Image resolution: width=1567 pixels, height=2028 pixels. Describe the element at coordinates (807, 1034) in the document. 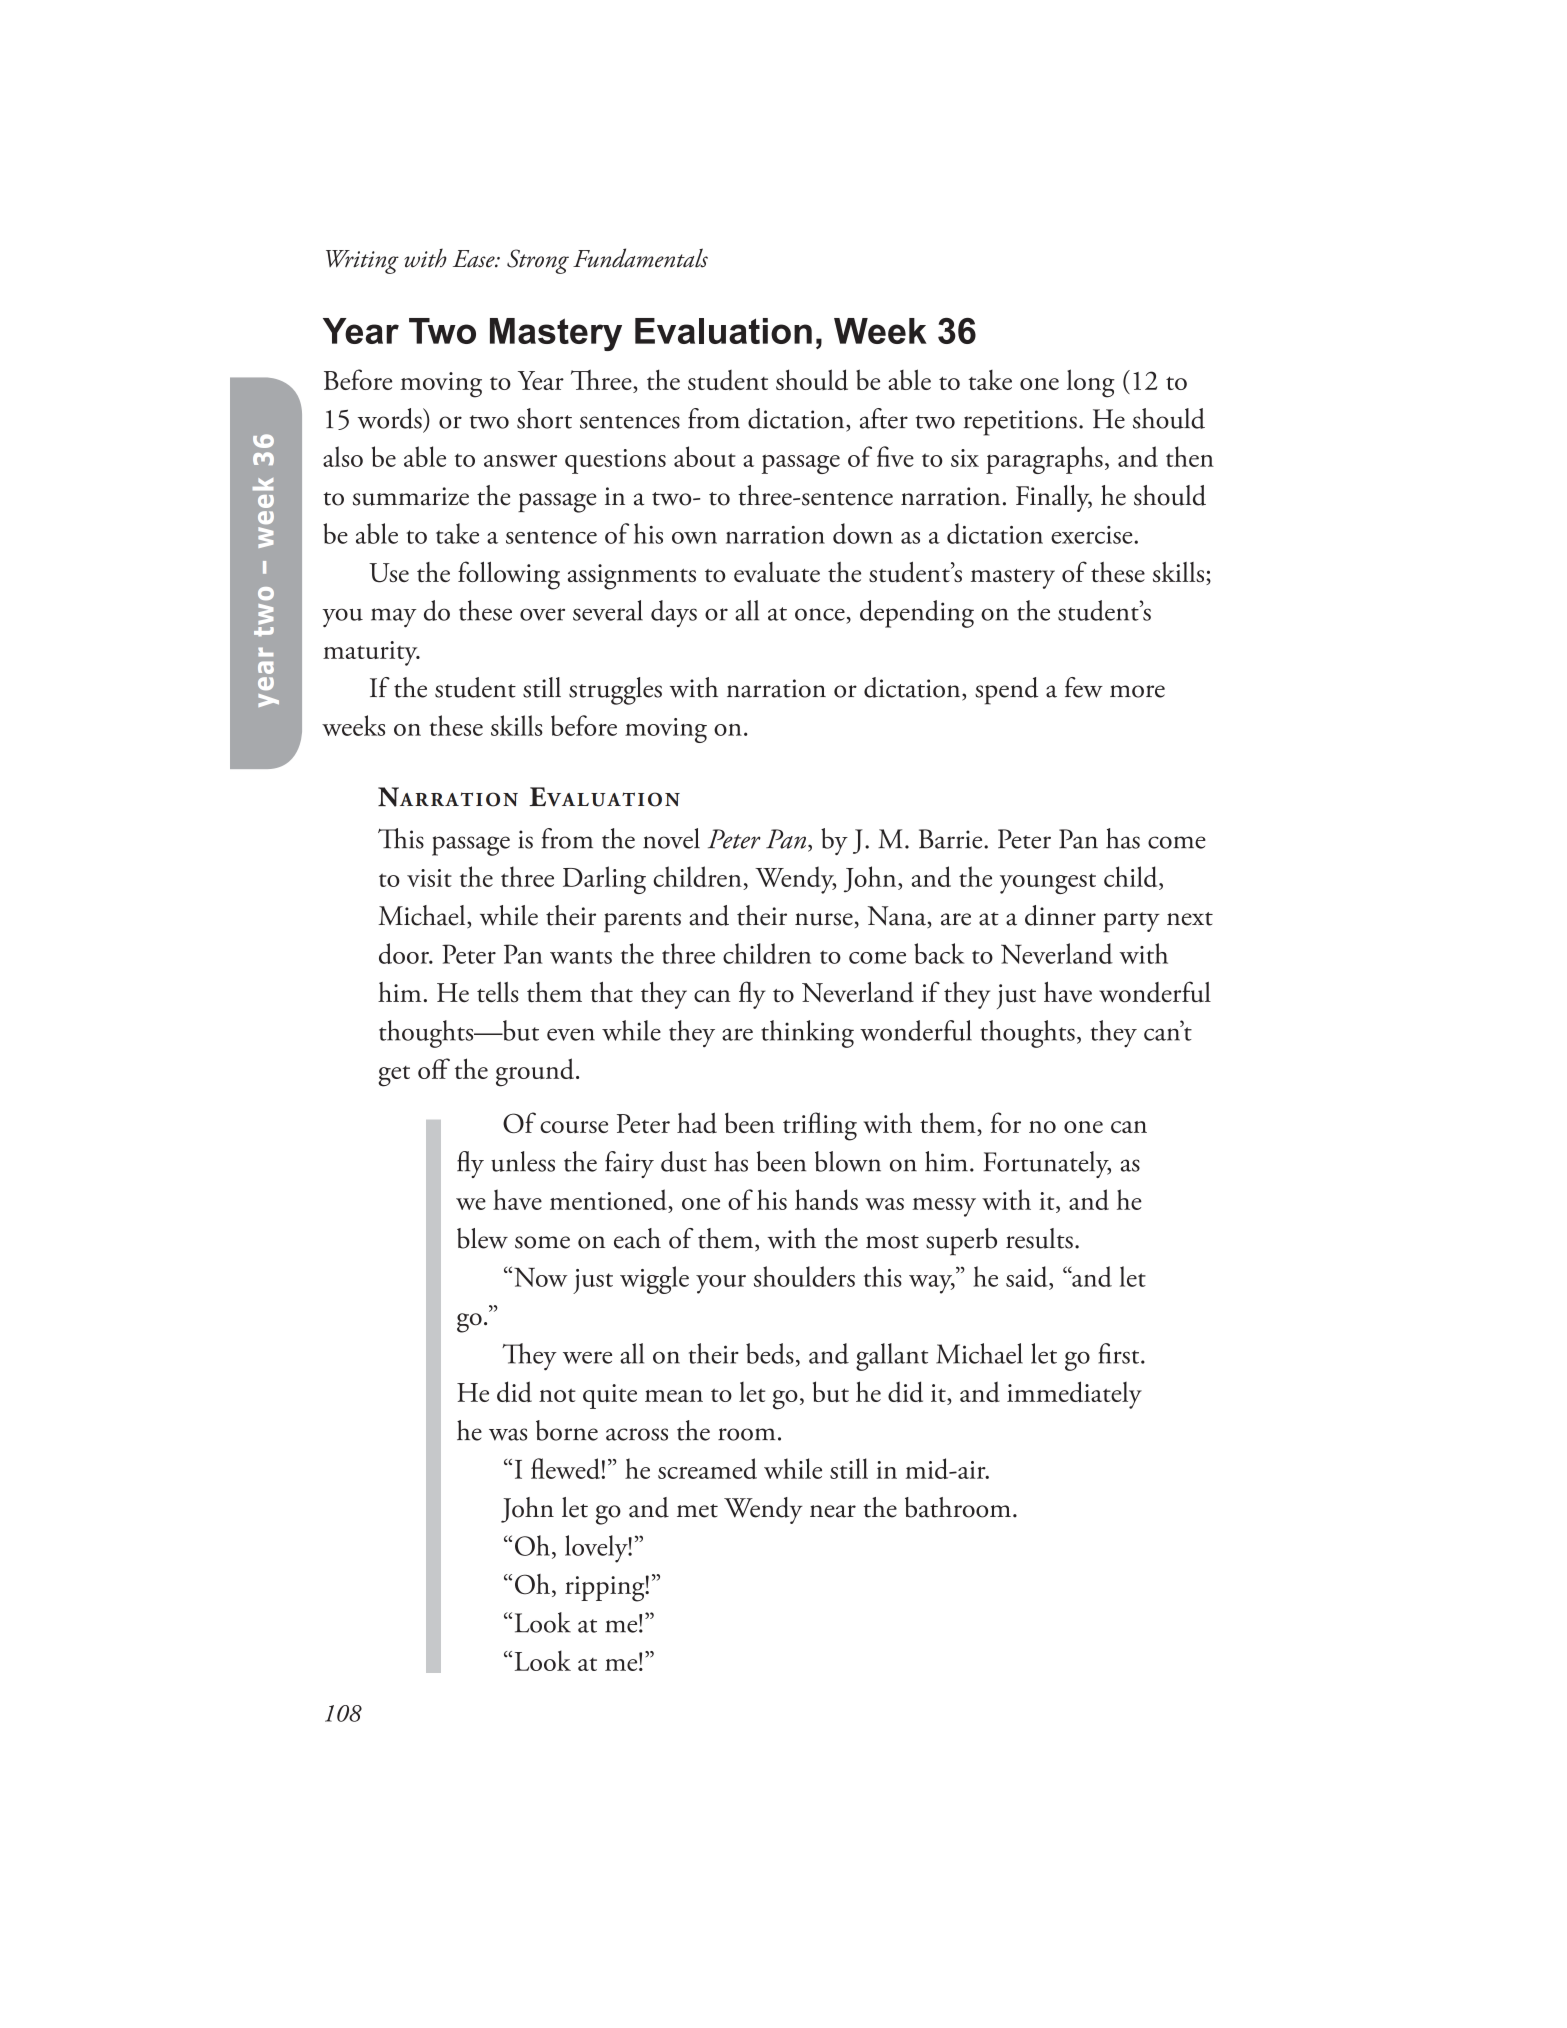

I see `thinking` at that location.
